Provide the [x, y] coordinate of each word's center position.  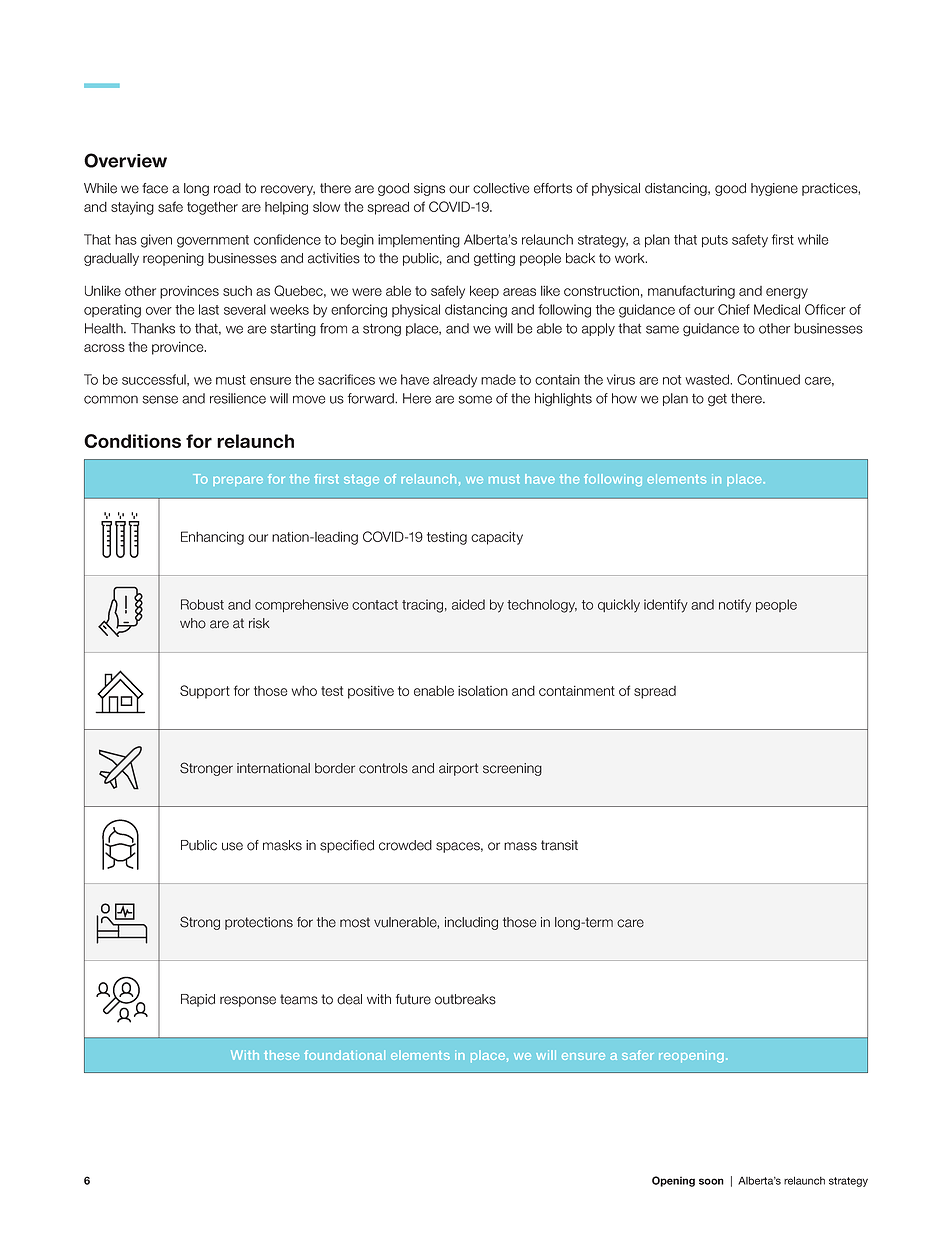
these [281, 1055]
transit [559, 845]
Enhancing [212, 538]
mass [520, 846]
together [212, 208]
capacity [497, 538]
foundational [344, 1055]
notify [735, 606]
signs [429, 189]
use [232, 846]
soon [711, 1181]
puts [715, 241]
